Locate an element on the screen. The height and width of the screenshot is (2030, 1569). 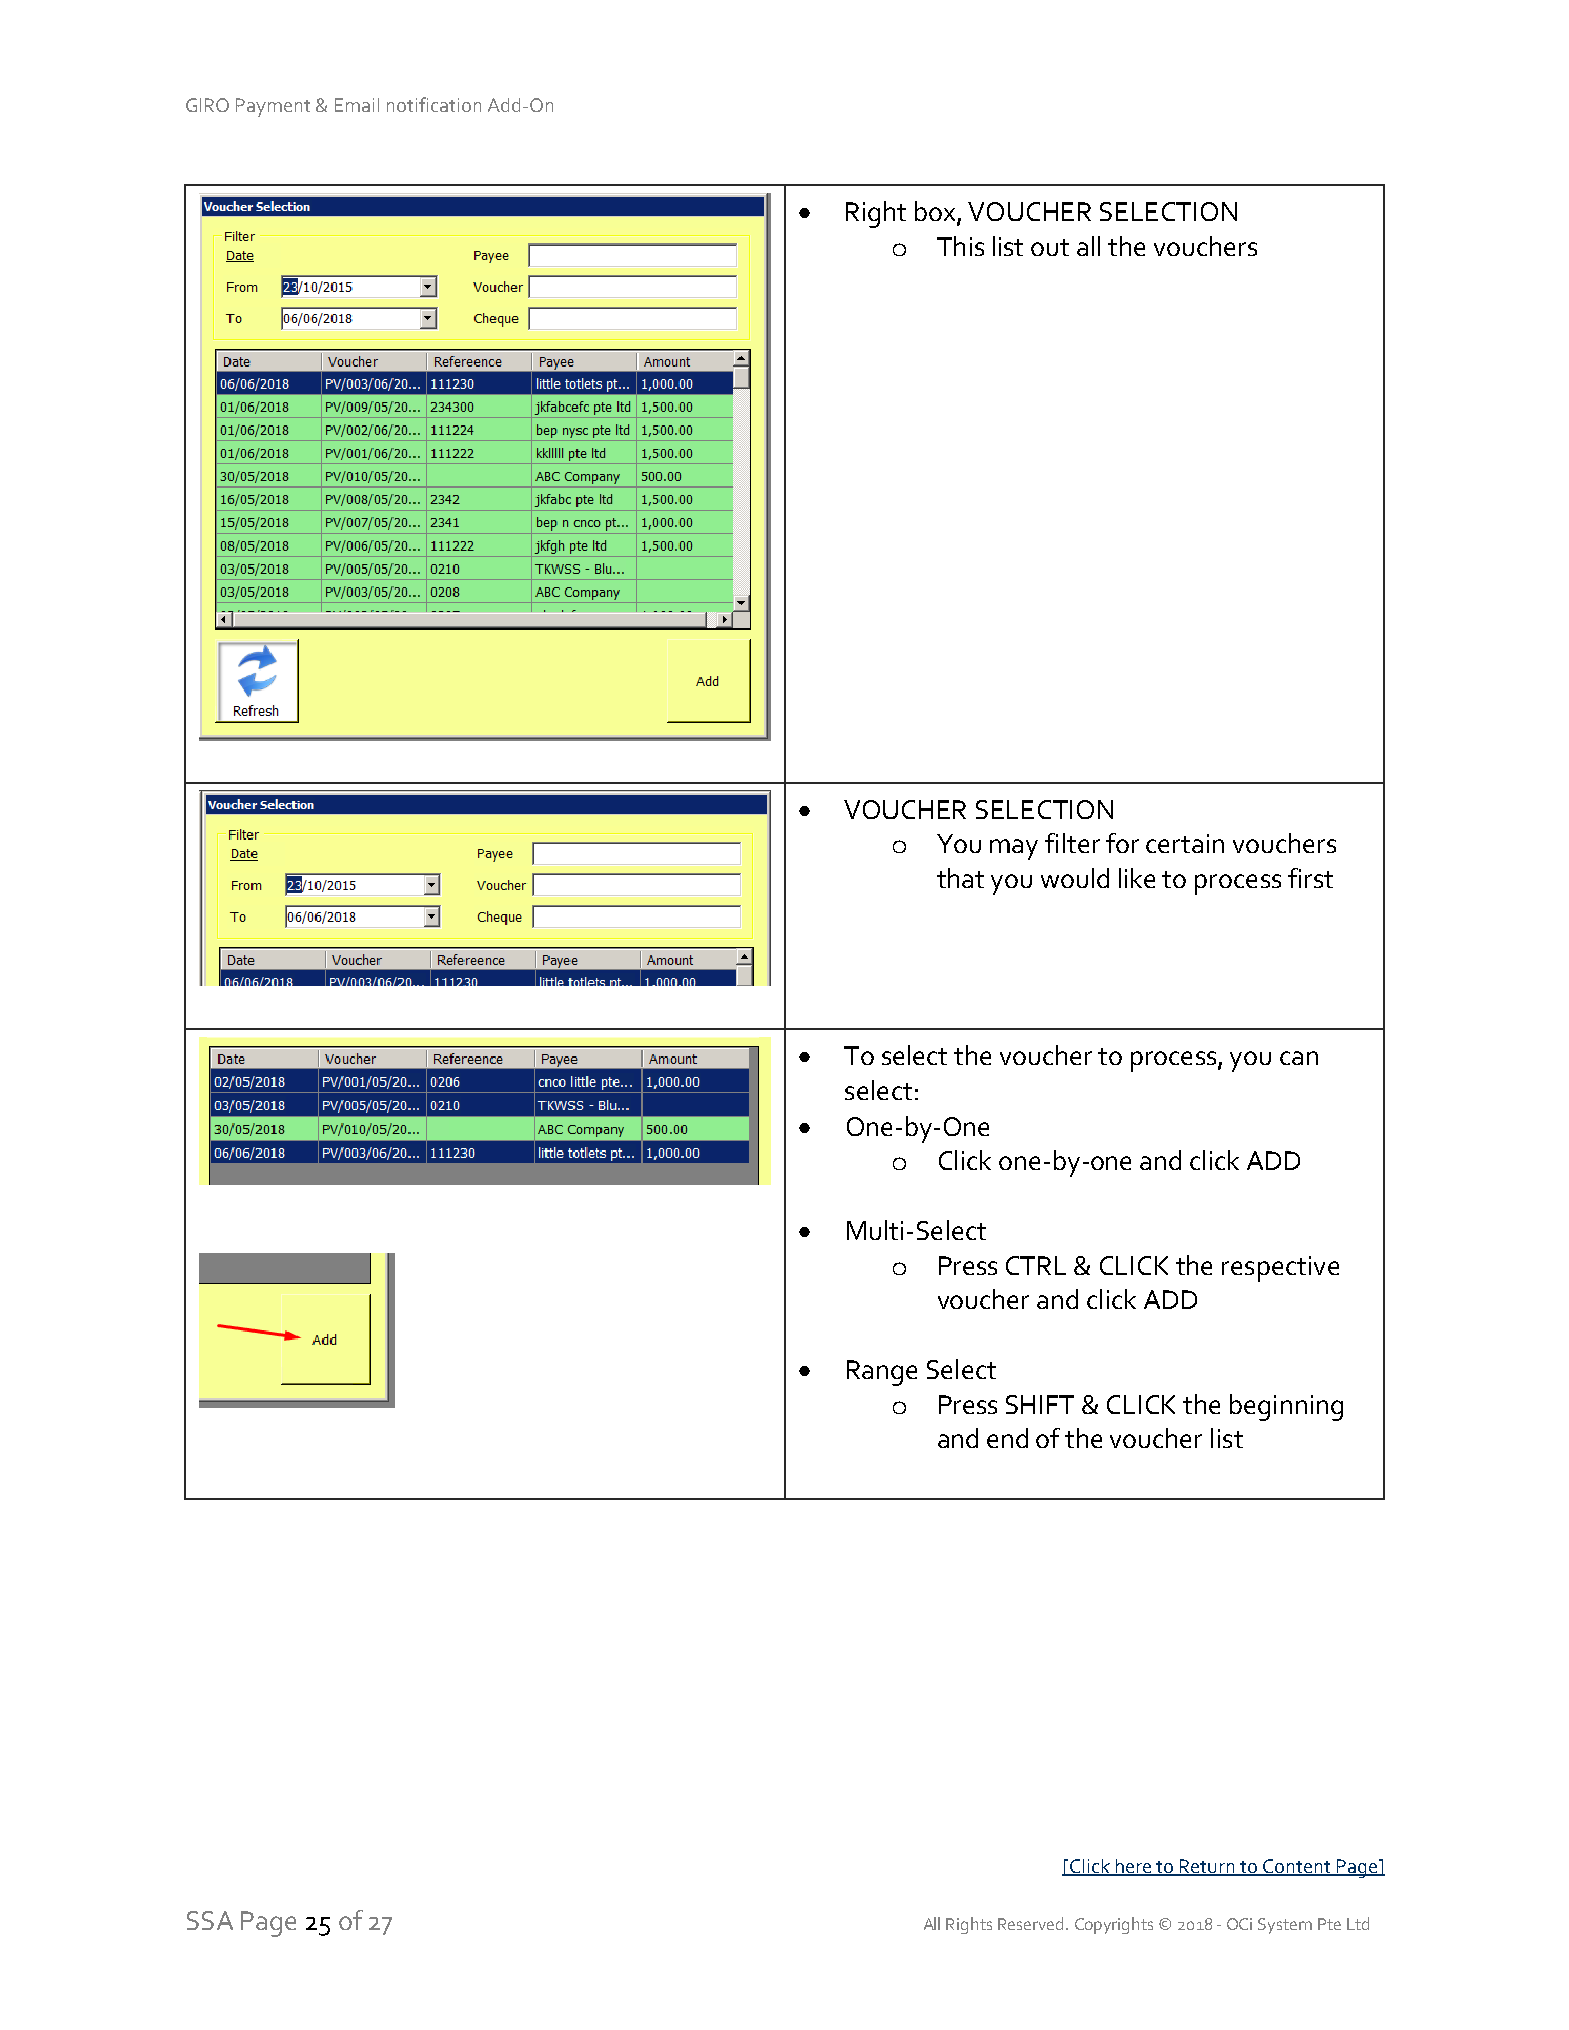
Email is located at coordinates (357, 105).
